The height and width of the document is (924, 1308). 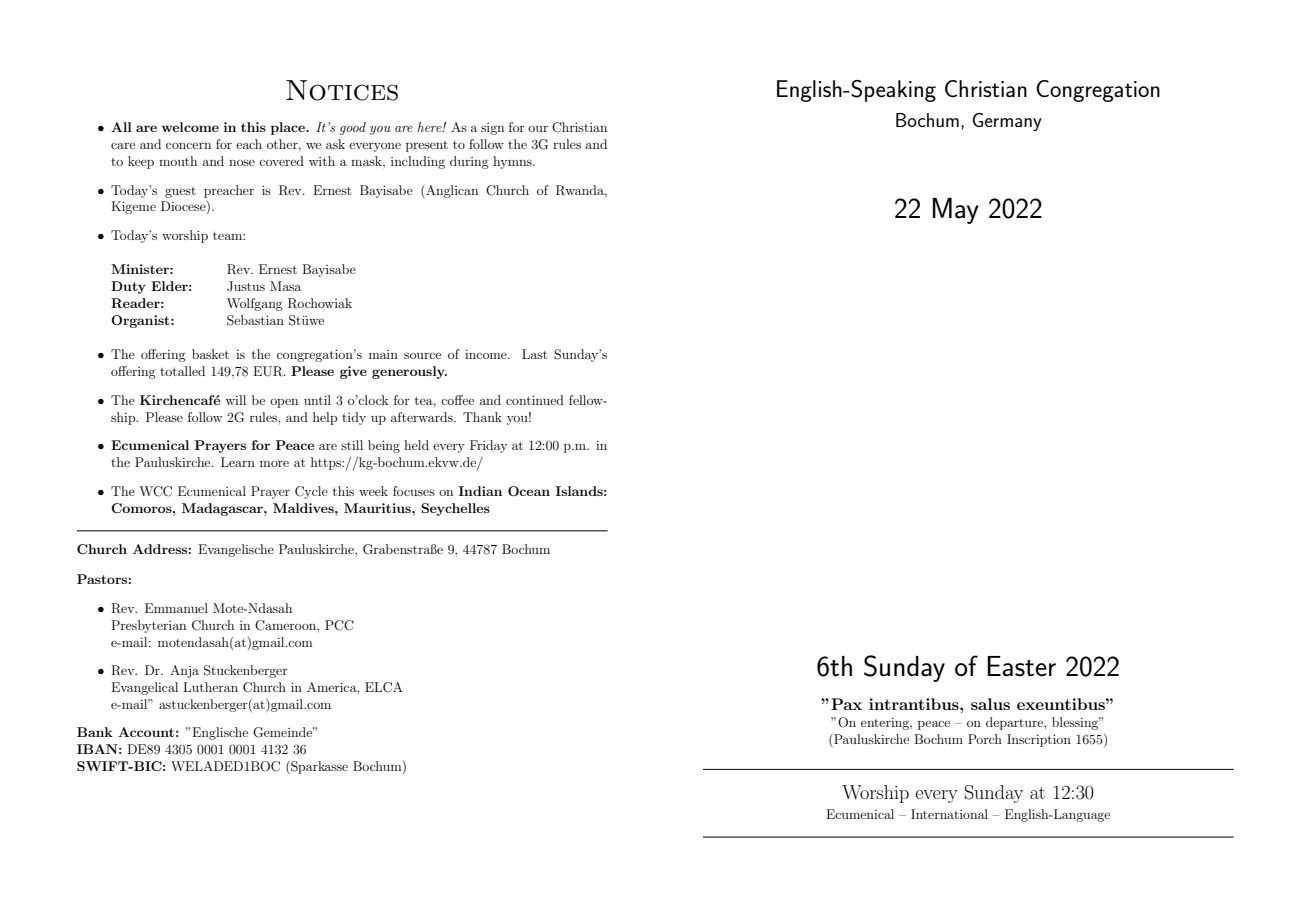 What do you see at coordinates (384, 687) in the document?
I see `ELCA` at bounding box center [384, 687].
